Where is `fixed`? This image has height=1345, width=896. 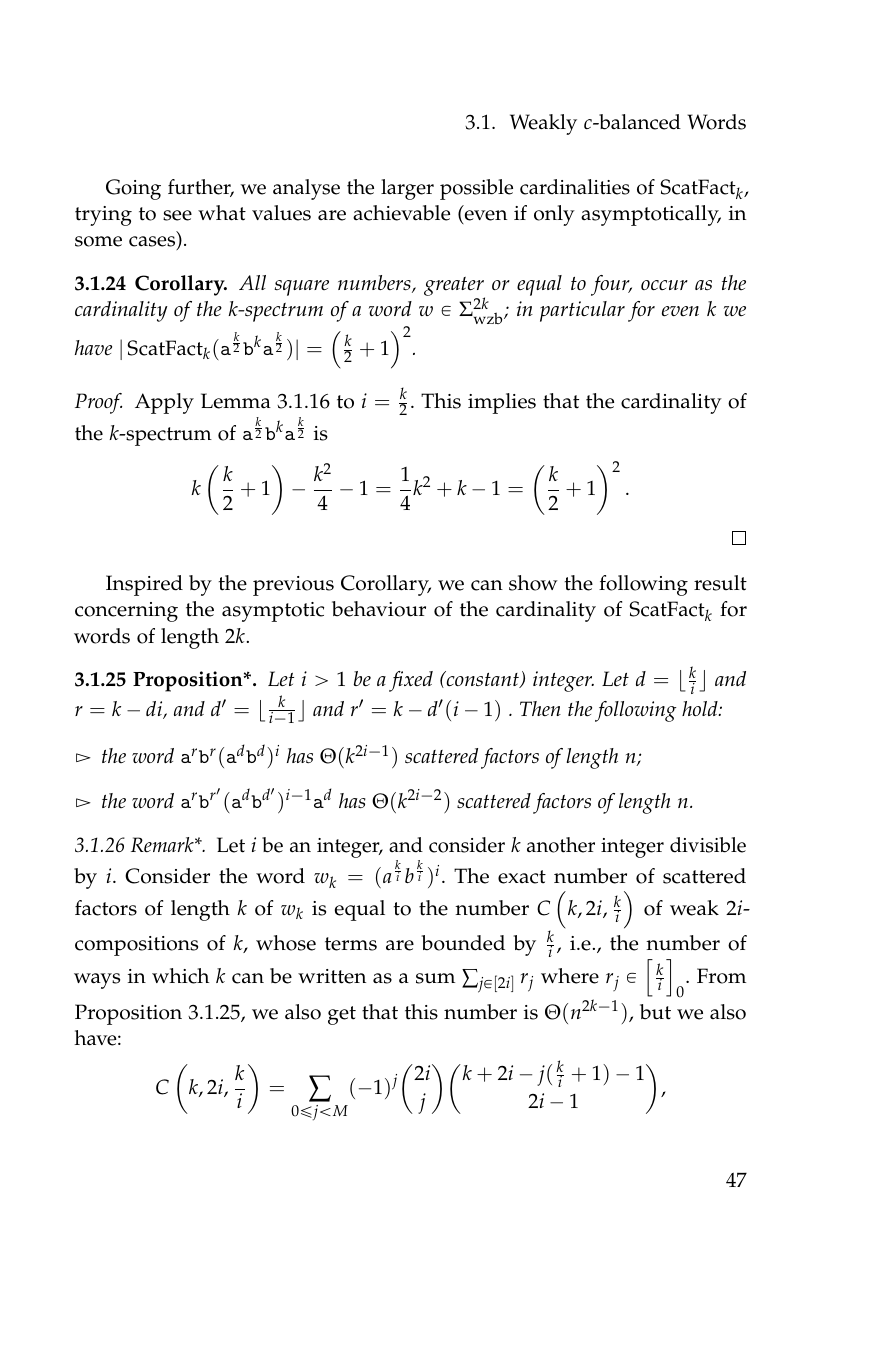
fixed is located at coordinates (411, 681).
